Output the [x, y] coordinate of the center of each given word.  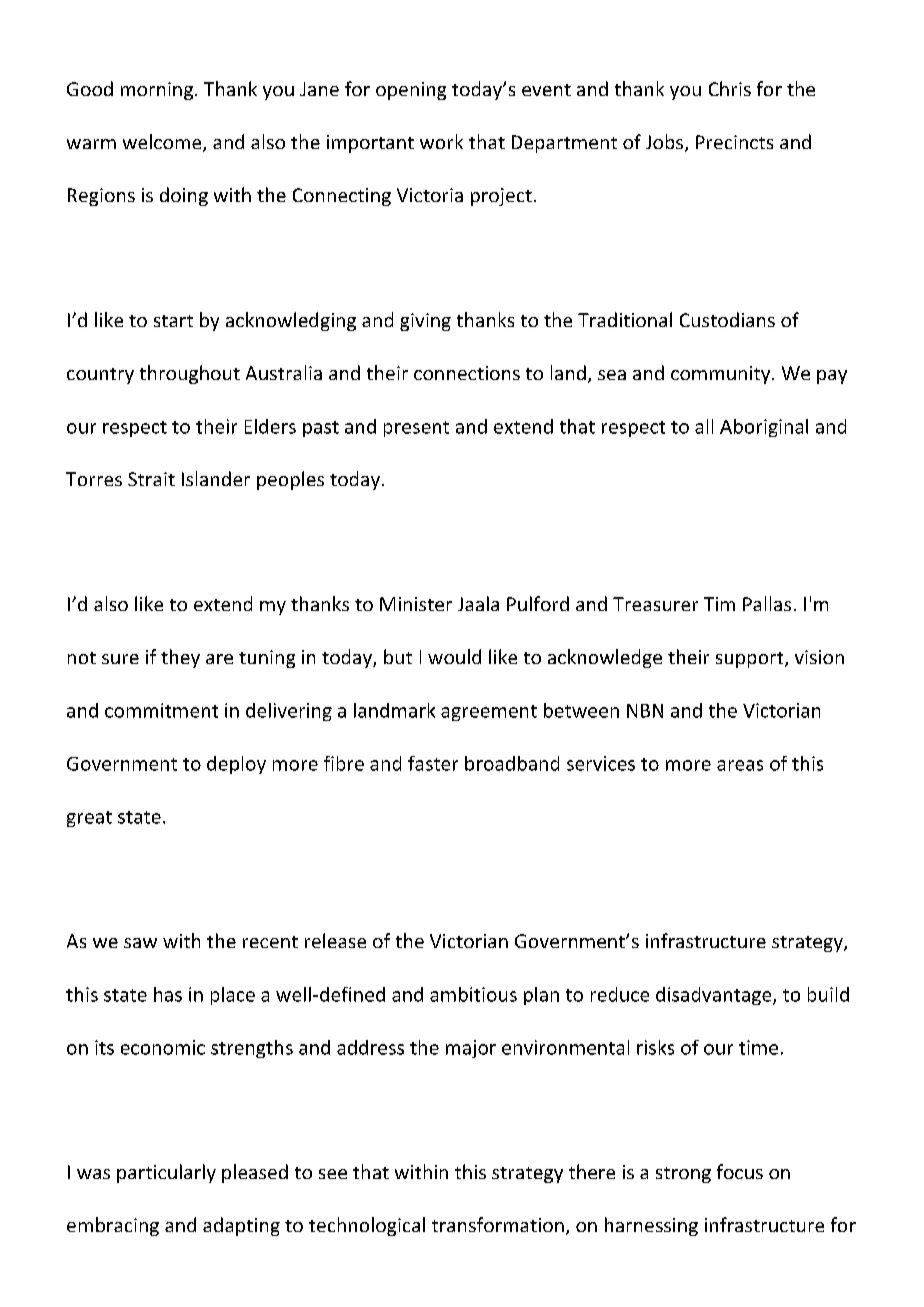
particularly [166, 1173]
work [441, 141]
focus [740, 1171]
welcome [163, 143]
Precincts [734, 142]
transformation [498, 1224]
